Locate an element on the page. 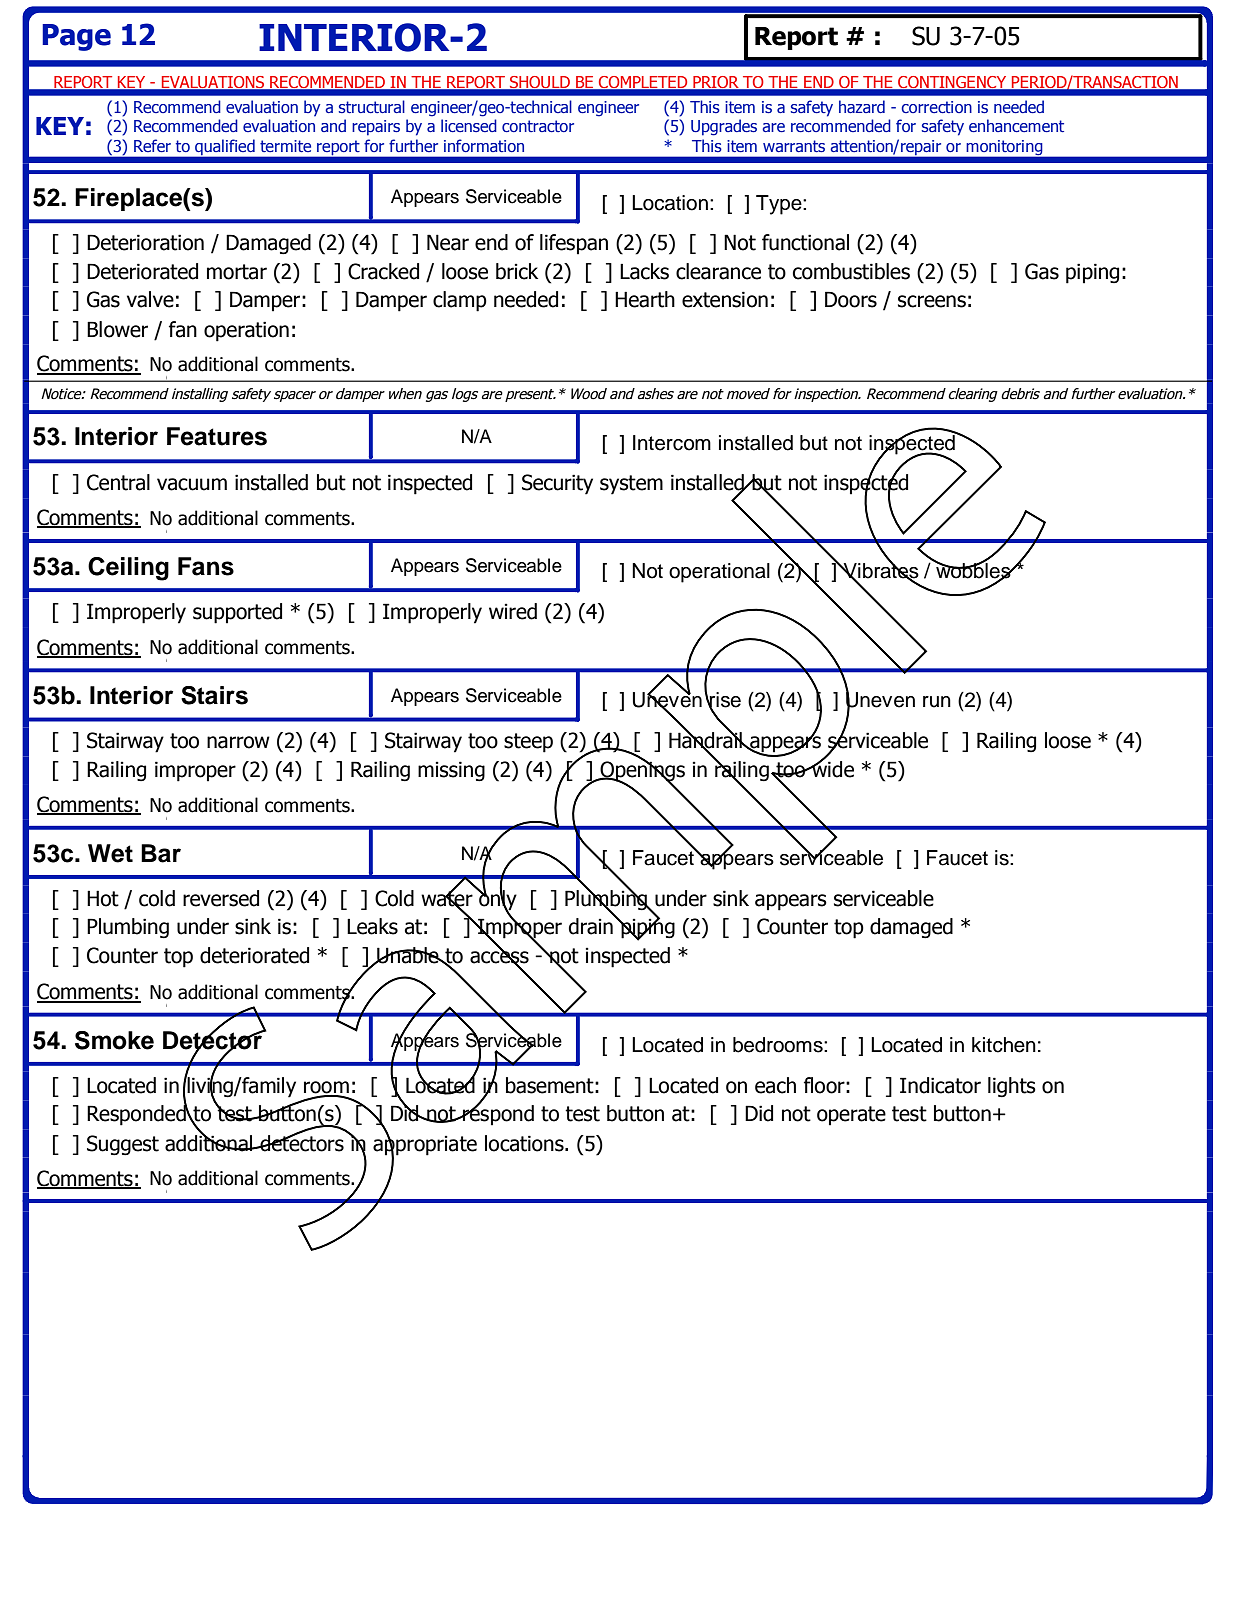 The height and width of the image is (1623, 1254). Features is located at coordinates (217, 436).
